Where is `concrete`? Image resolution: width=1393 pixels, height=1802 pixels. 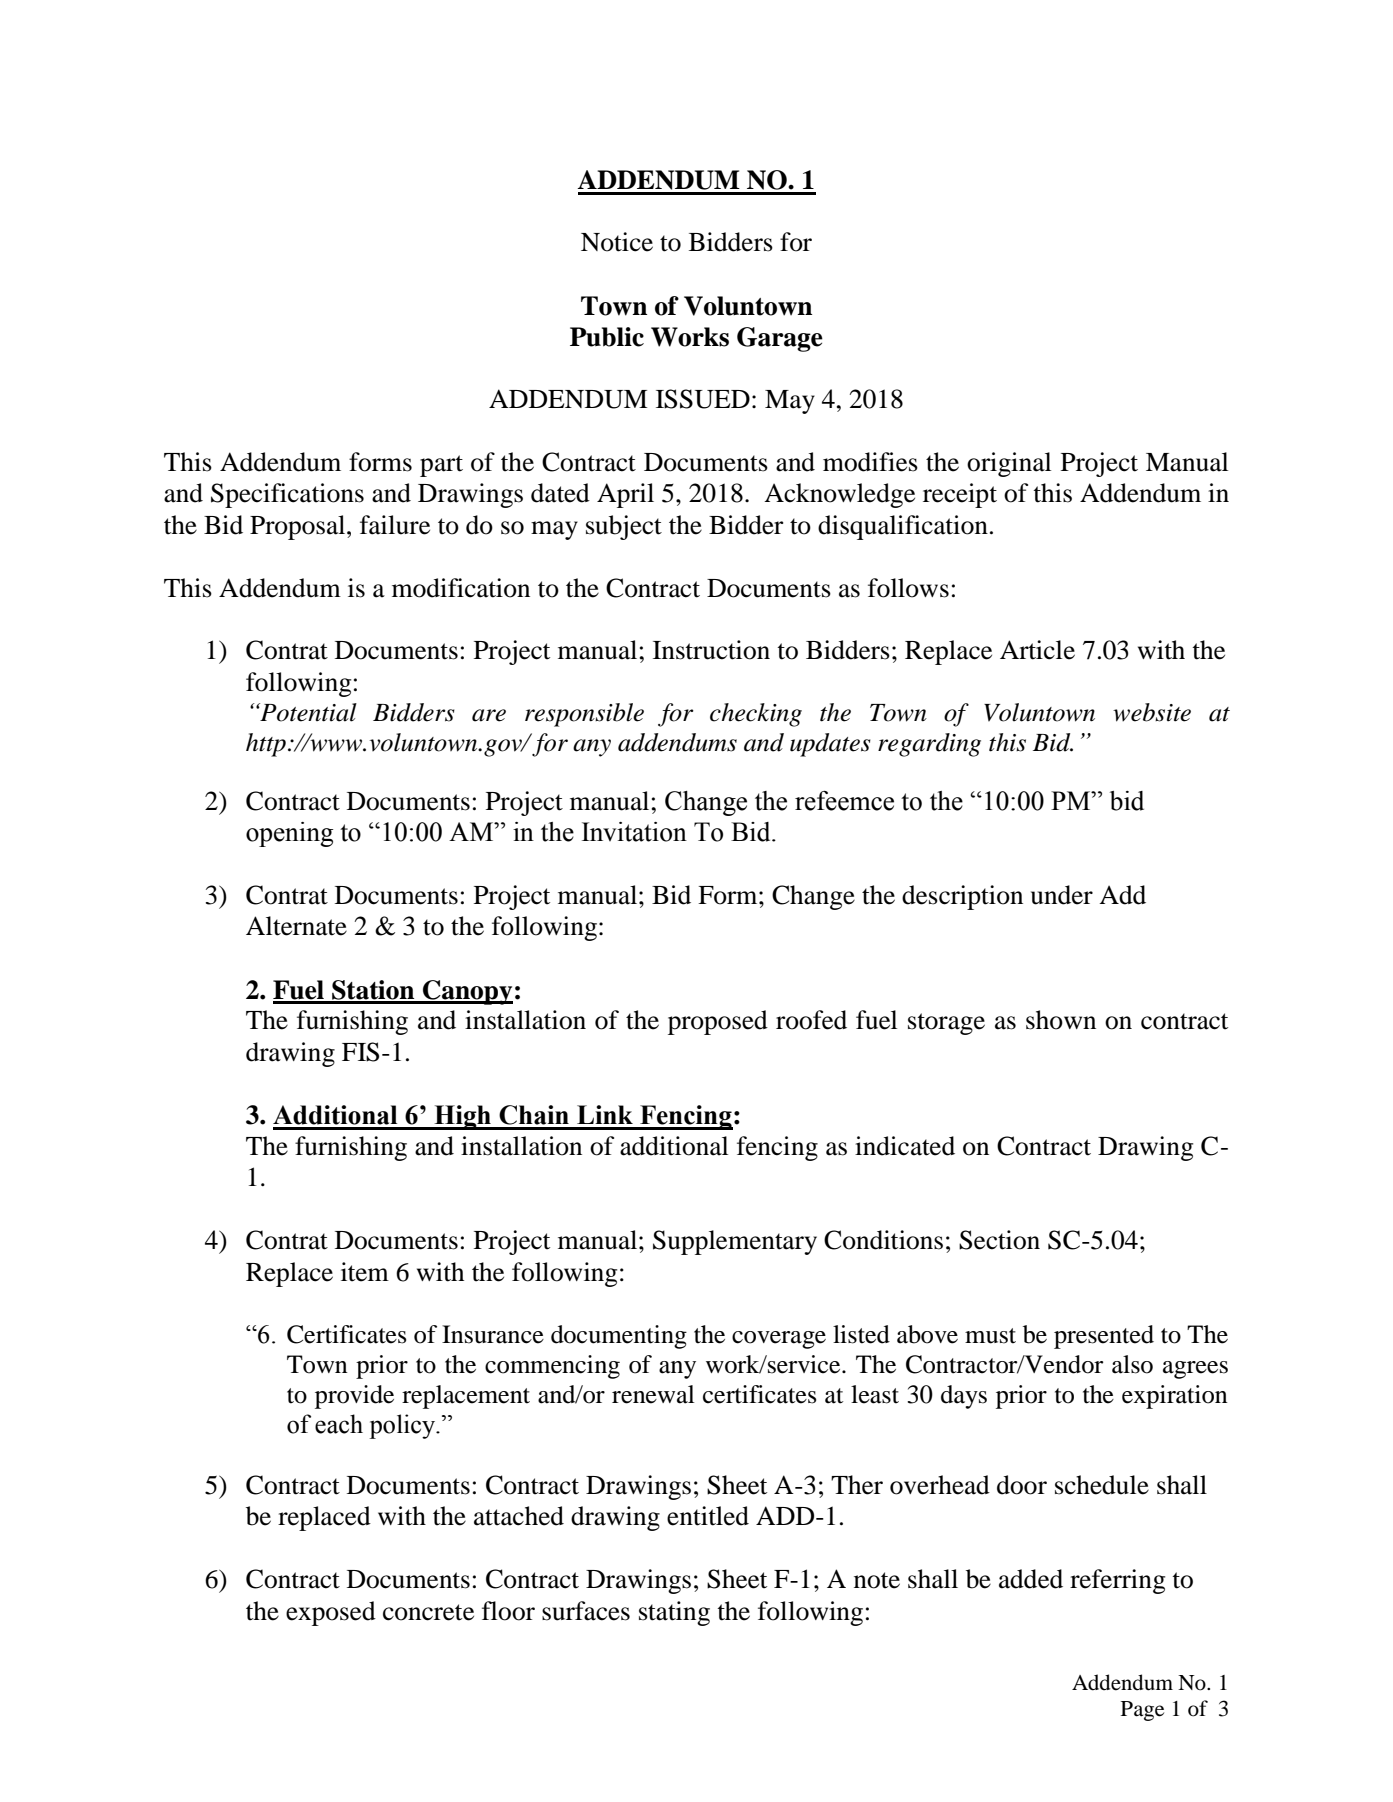
concrete is located at coordinates (428, 1612).
